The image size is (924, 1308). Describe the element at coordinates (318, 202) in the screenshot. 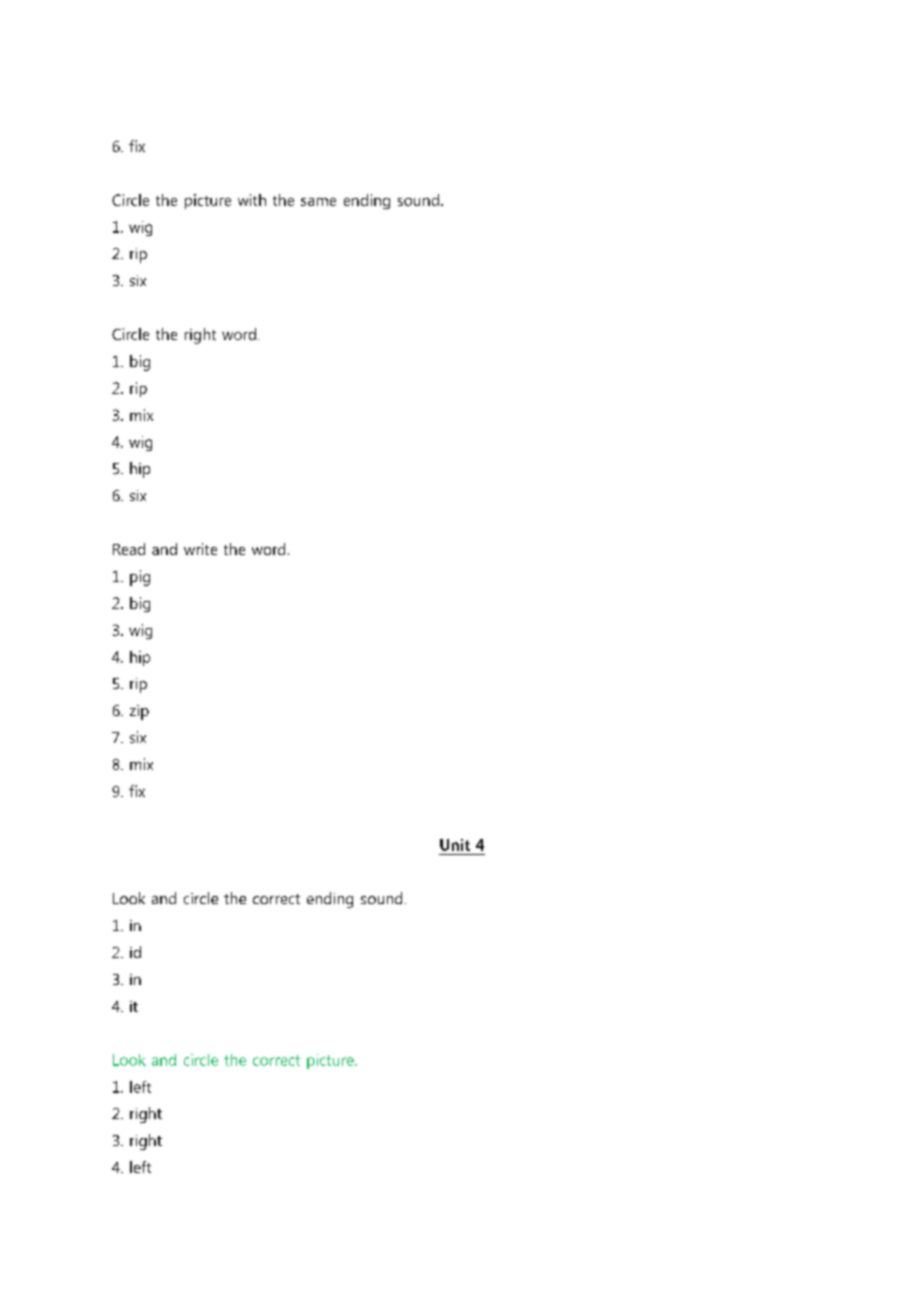

I see `same` at that location.
